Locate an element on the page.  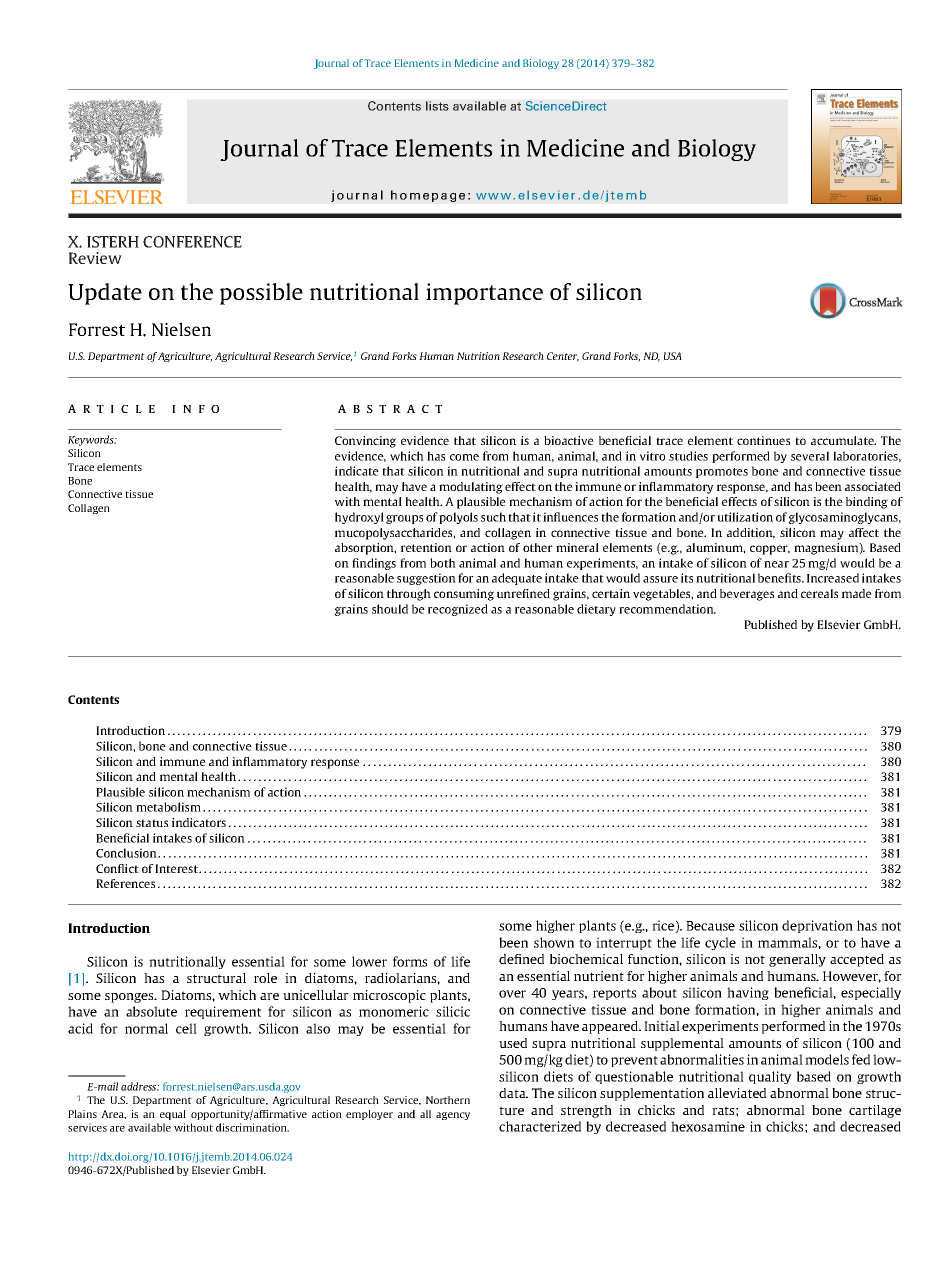
CONFERENCE is located at coordinates (192, 242).
